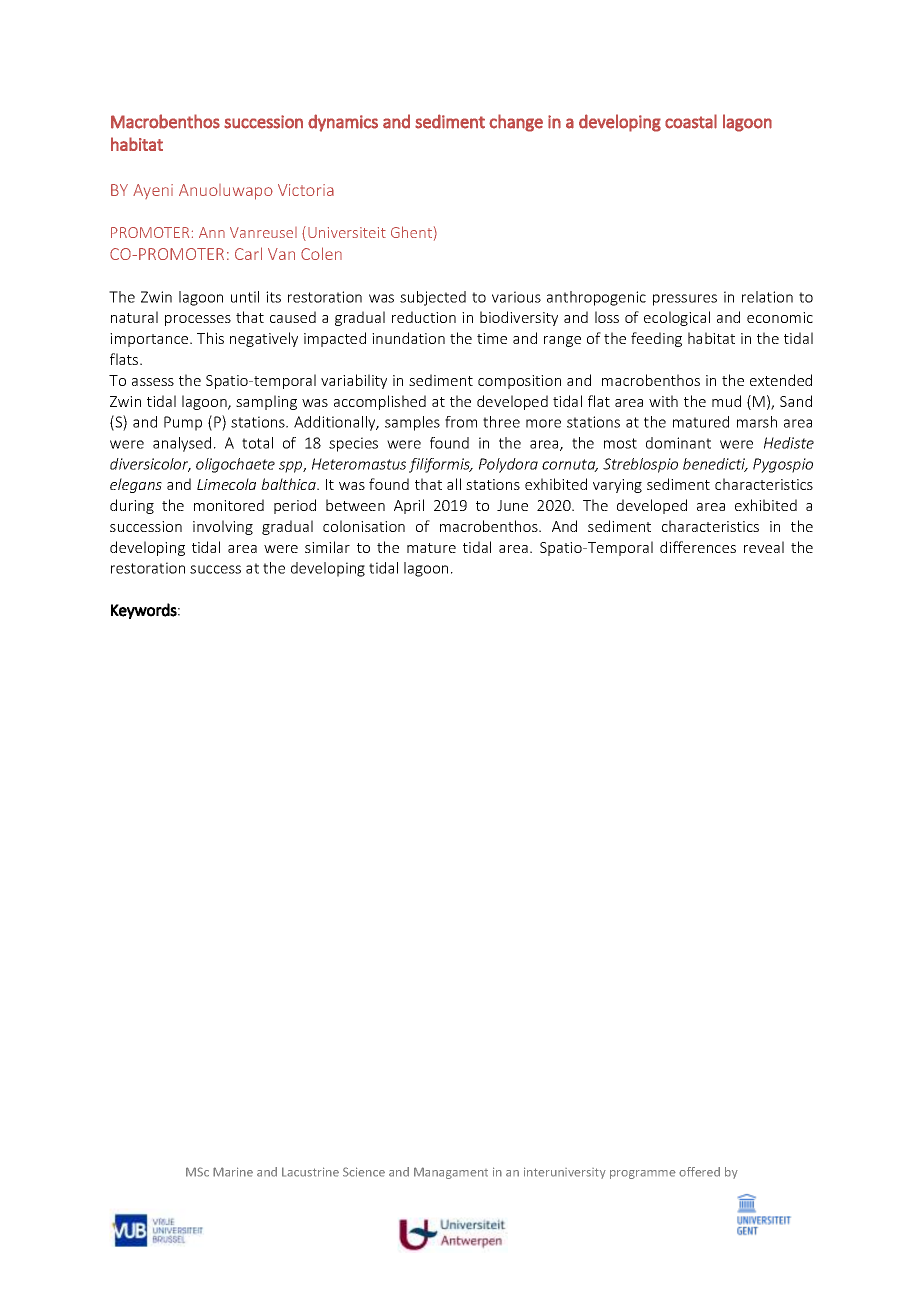 The image size is (924, 1308). What do you see at coordinates (691, 121) in the screenshot?
I see `coastal` at bounding box center [691, 121].
